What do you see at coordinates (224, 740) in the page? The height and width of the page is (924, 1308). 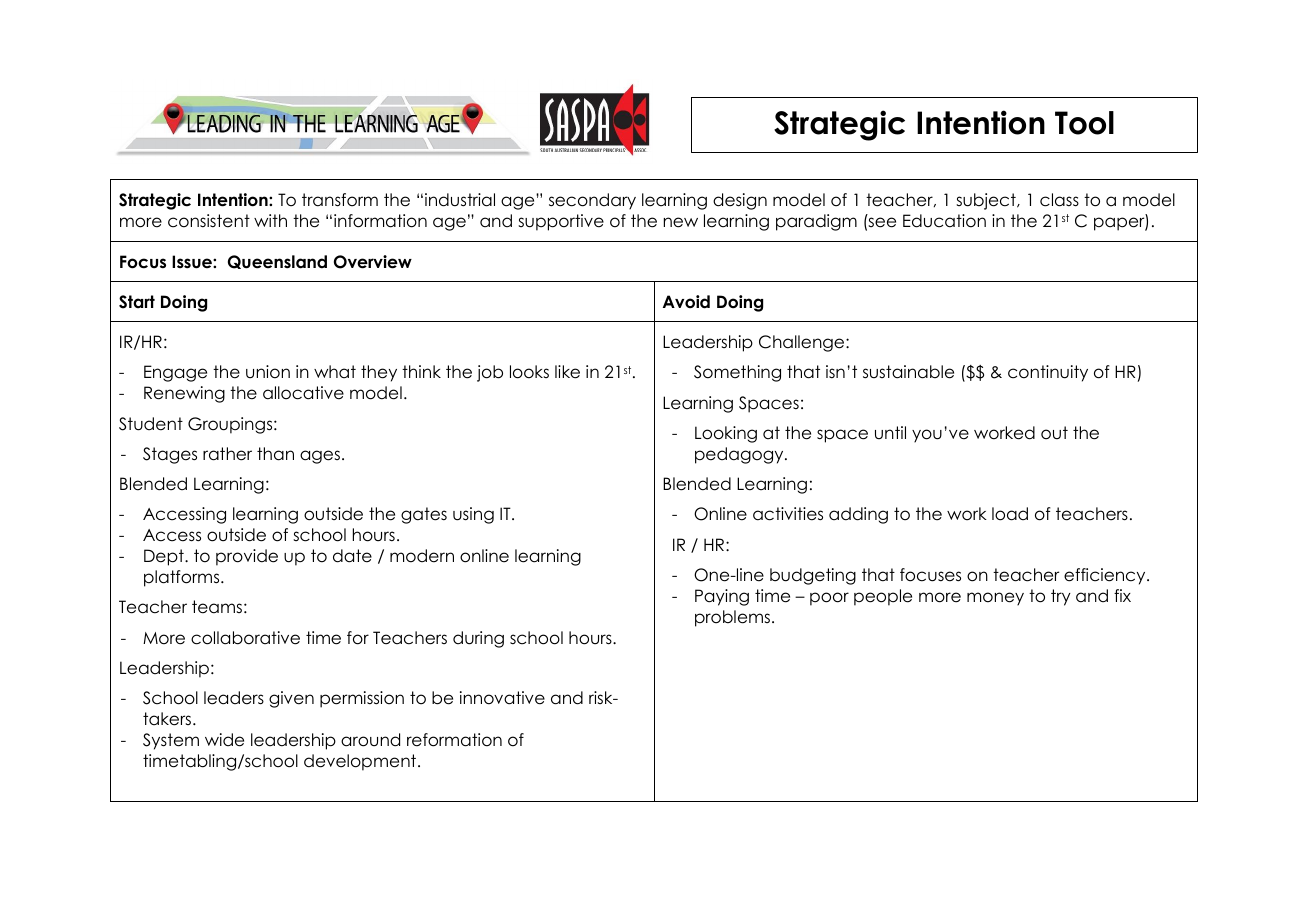 I see `wide` at bounding box center [224, 740].
